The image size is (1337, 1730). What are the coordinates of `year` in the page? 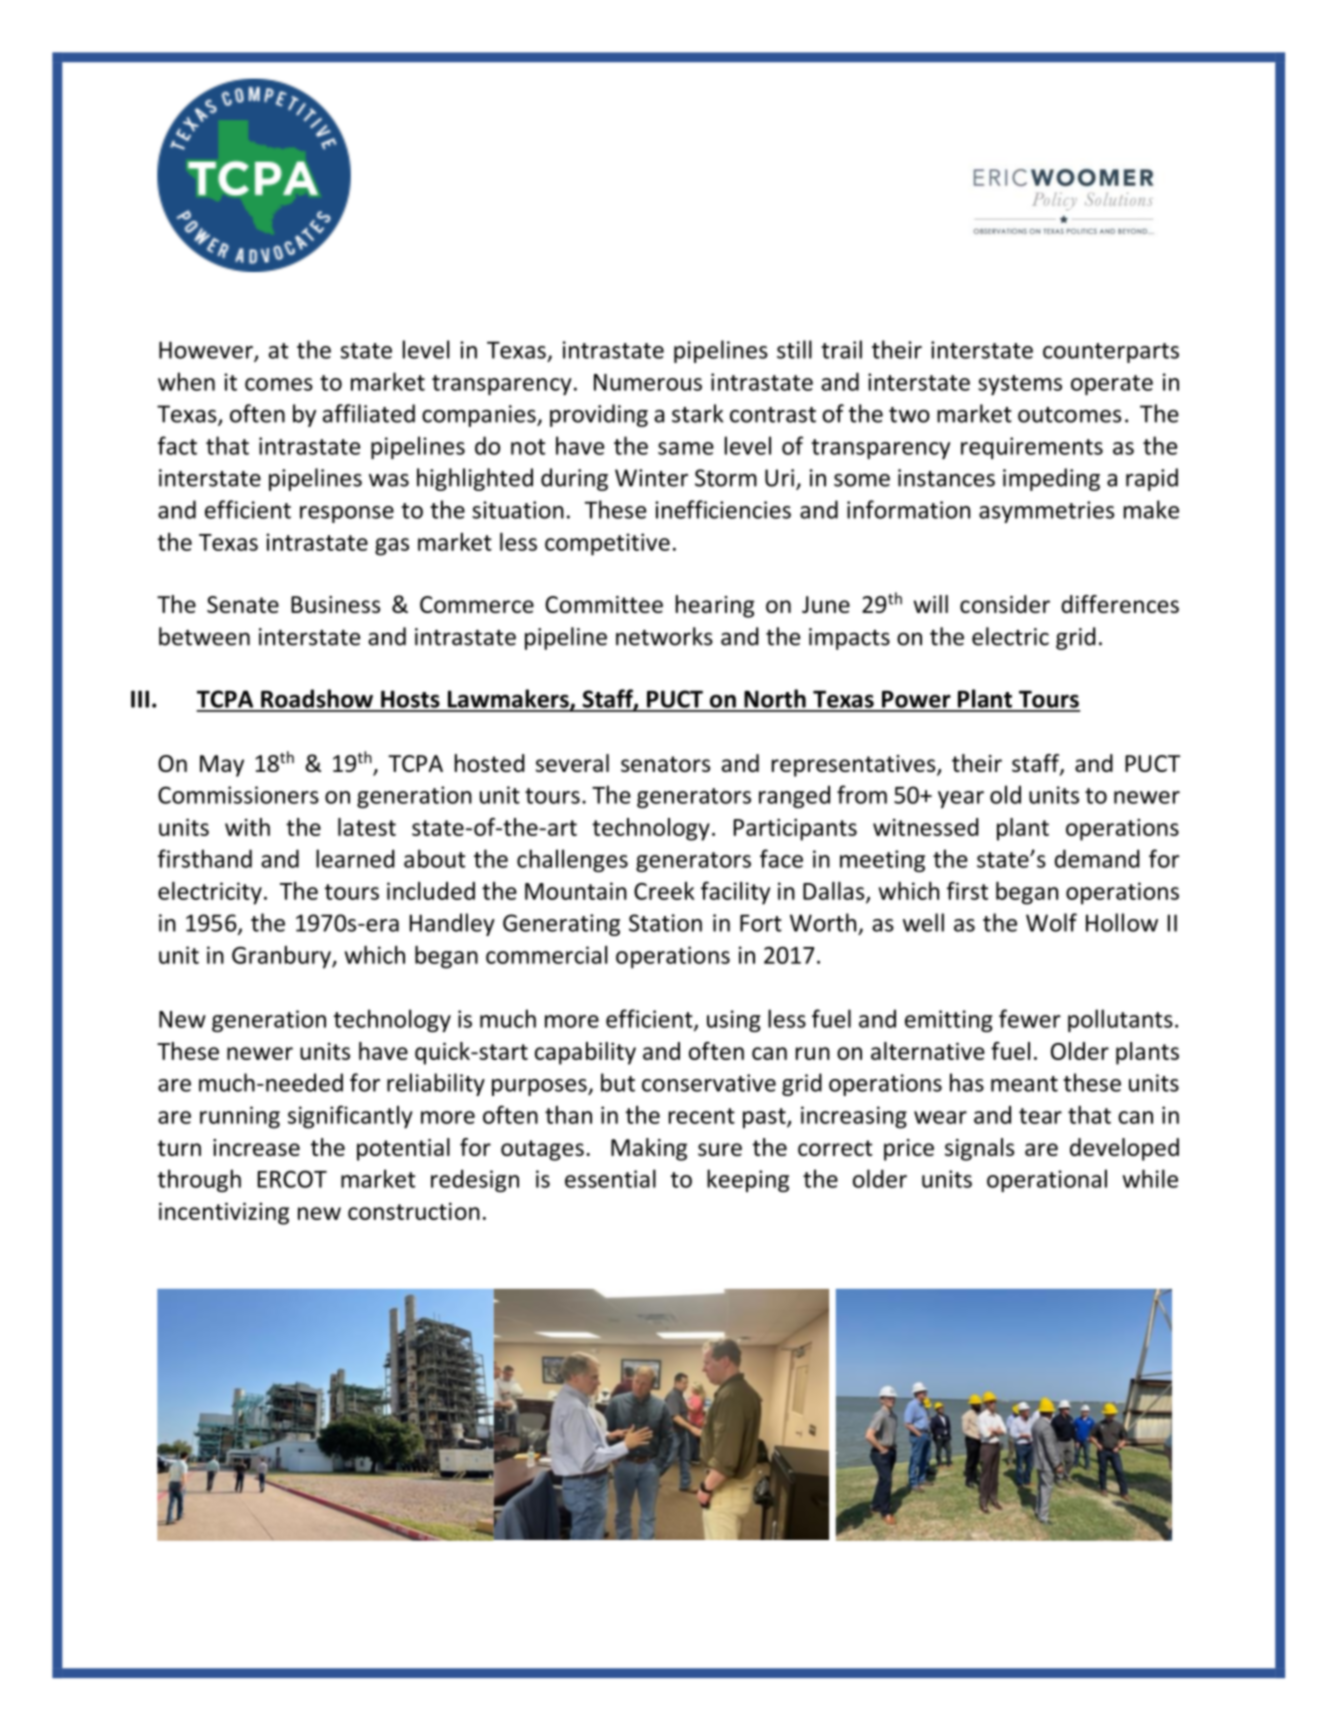 It's located at (961, 799).
